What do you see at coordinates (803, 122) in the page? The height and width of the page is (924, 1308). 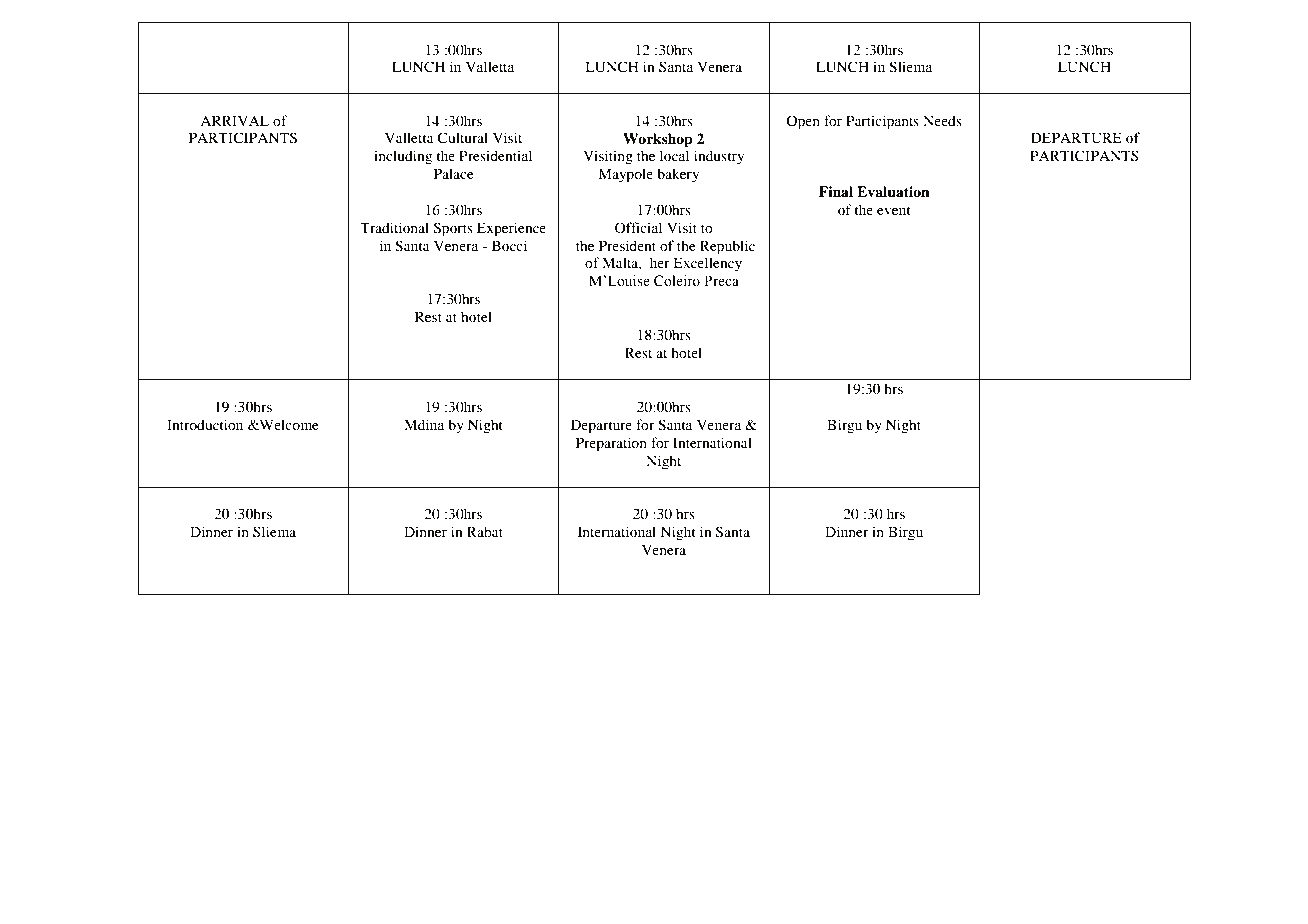 I see `Open` at bounding box center [803, 122].
